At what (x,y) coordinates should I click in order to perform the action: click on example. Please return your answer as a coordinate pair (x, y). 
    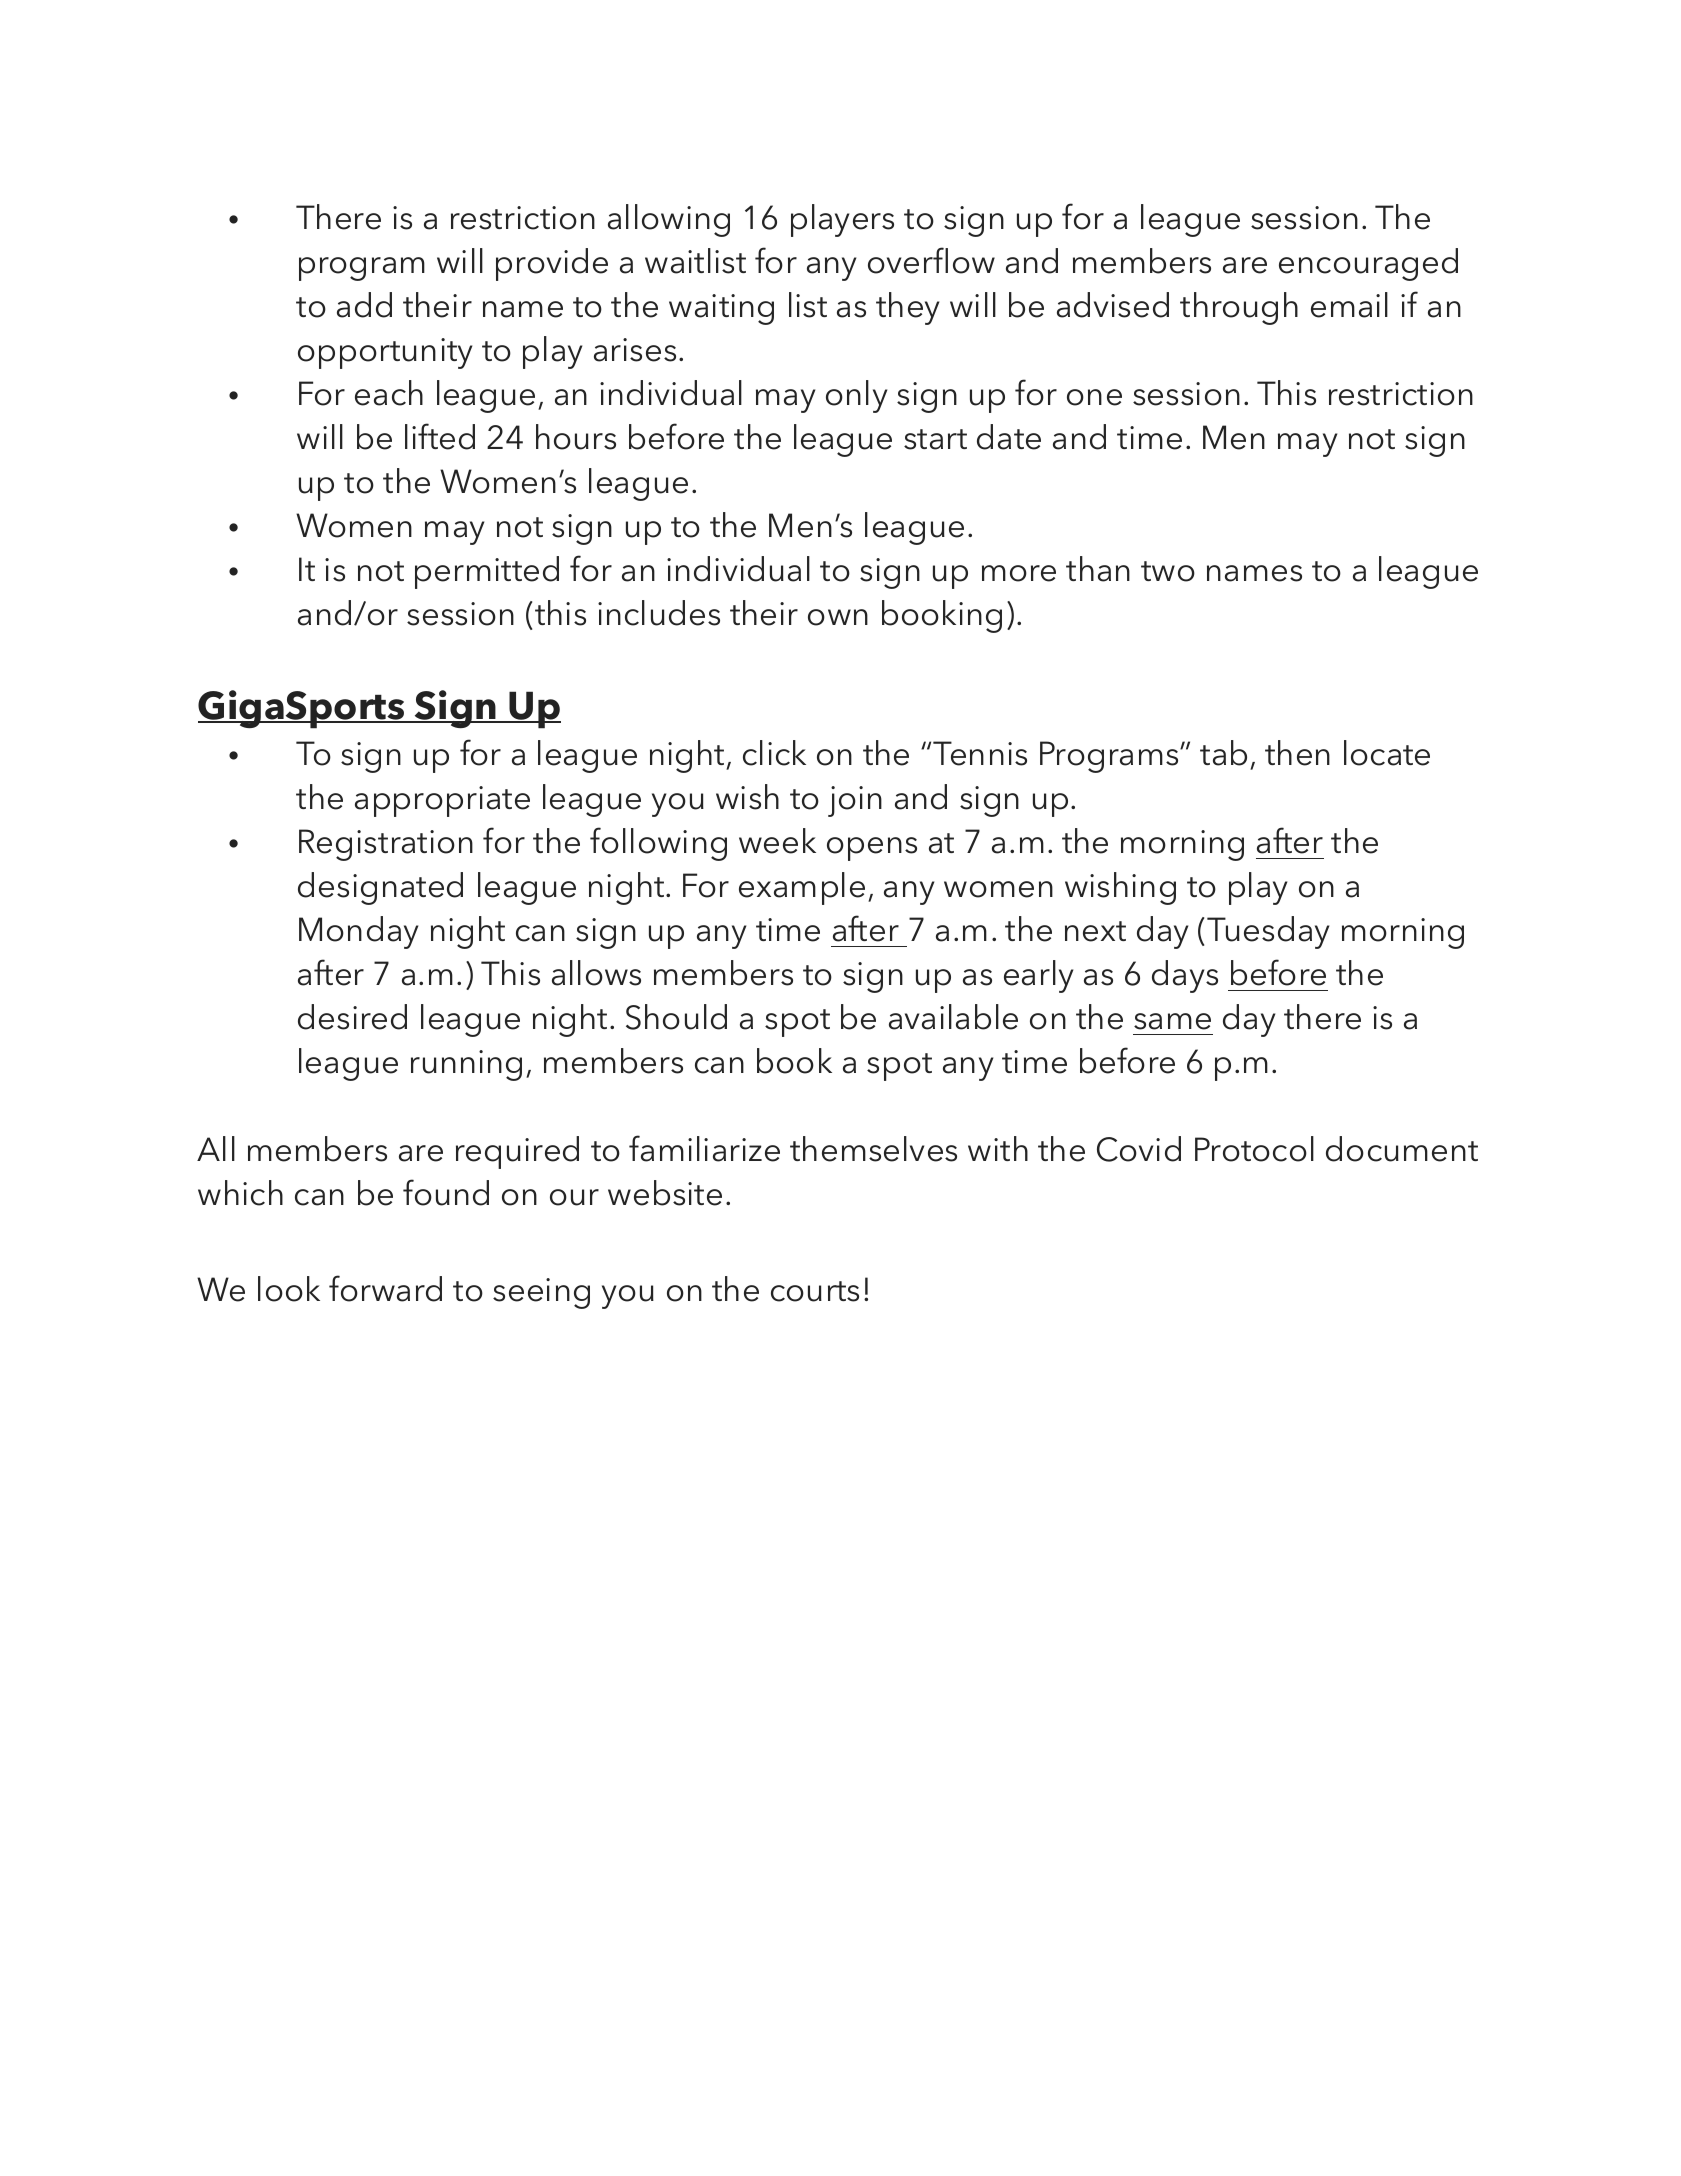
    Looking at the image, I should click on (802, 888).
